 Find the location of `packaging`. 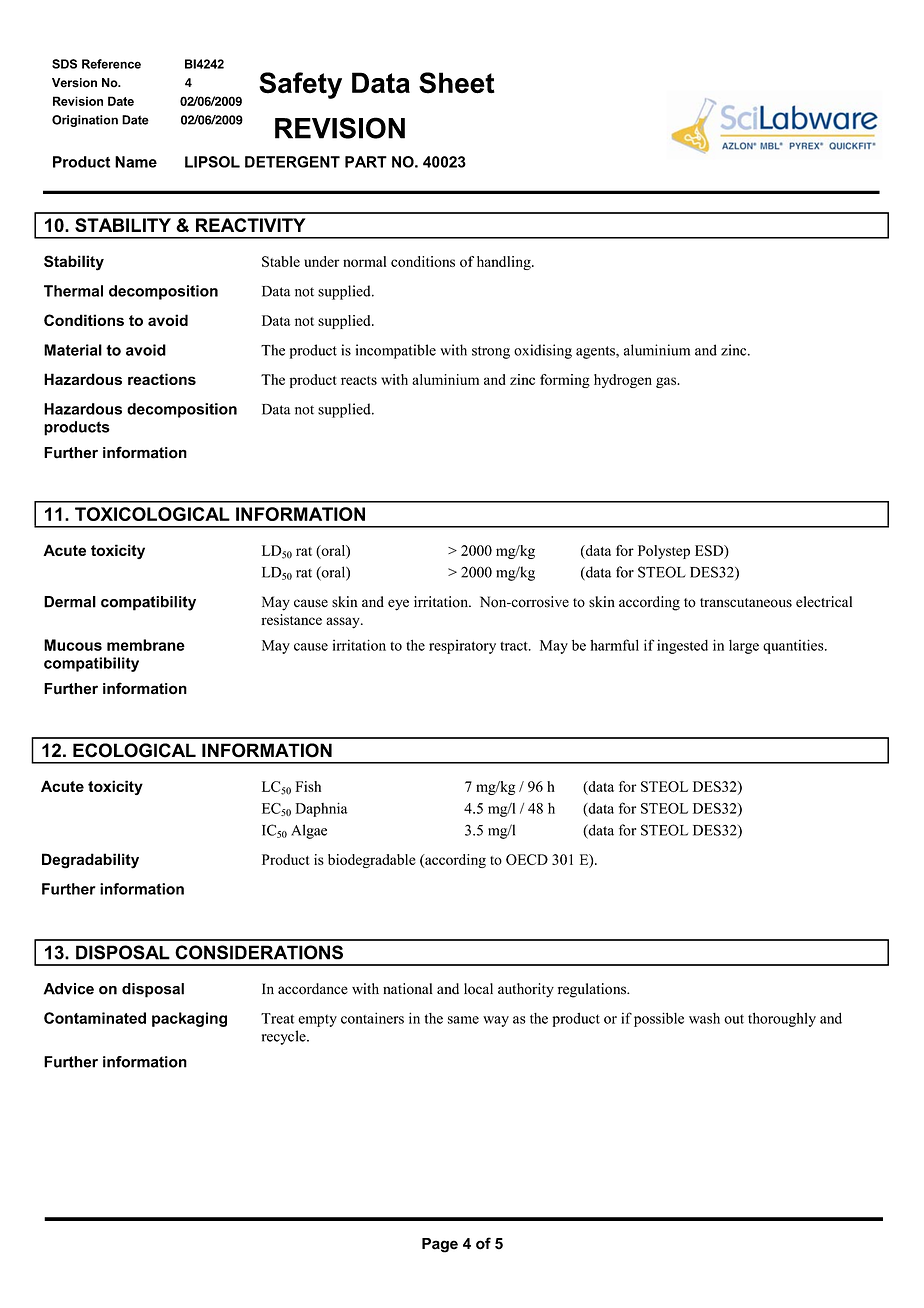

packaging is located at coordinates (189, 1019).
